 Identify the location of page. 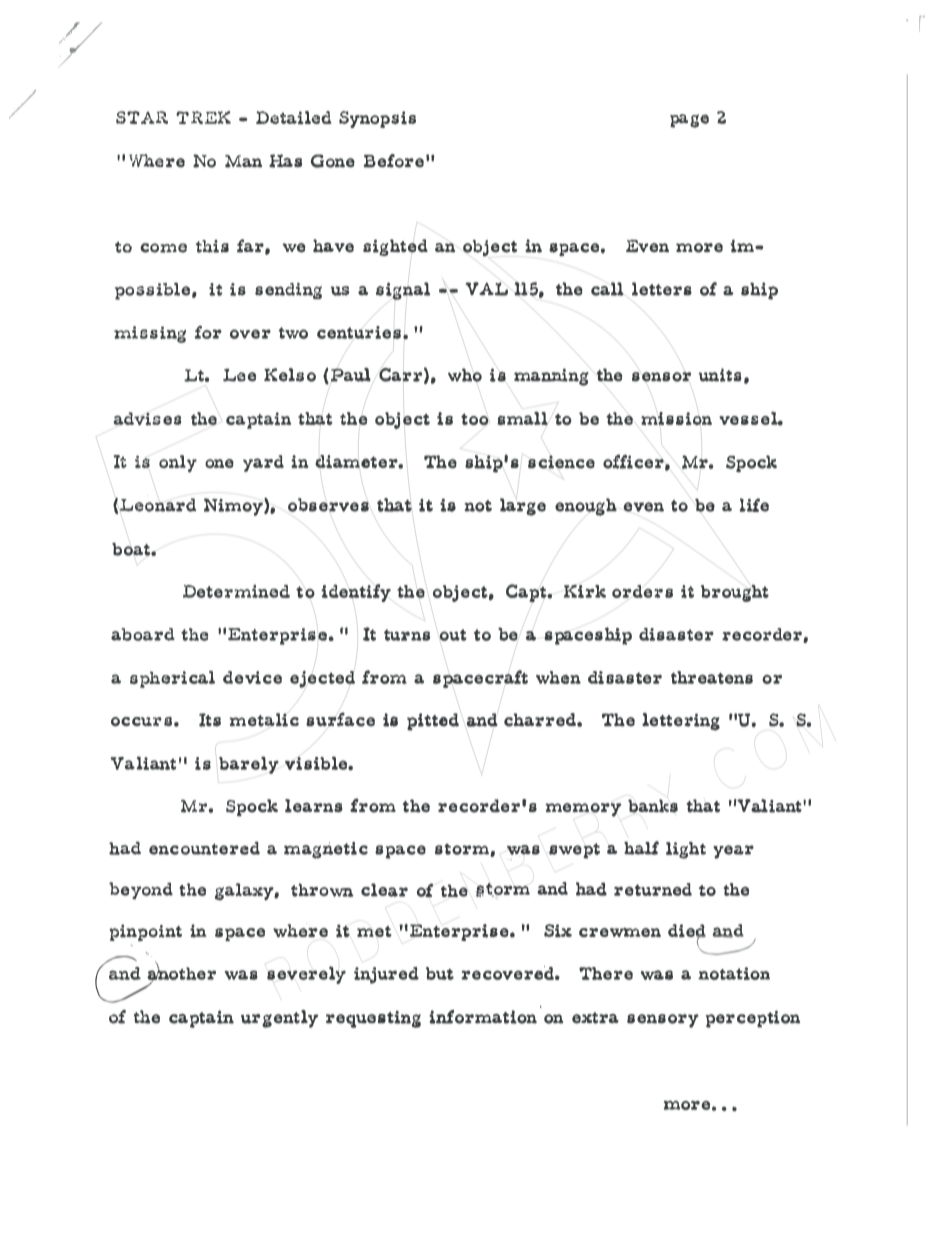
(689, 121).
